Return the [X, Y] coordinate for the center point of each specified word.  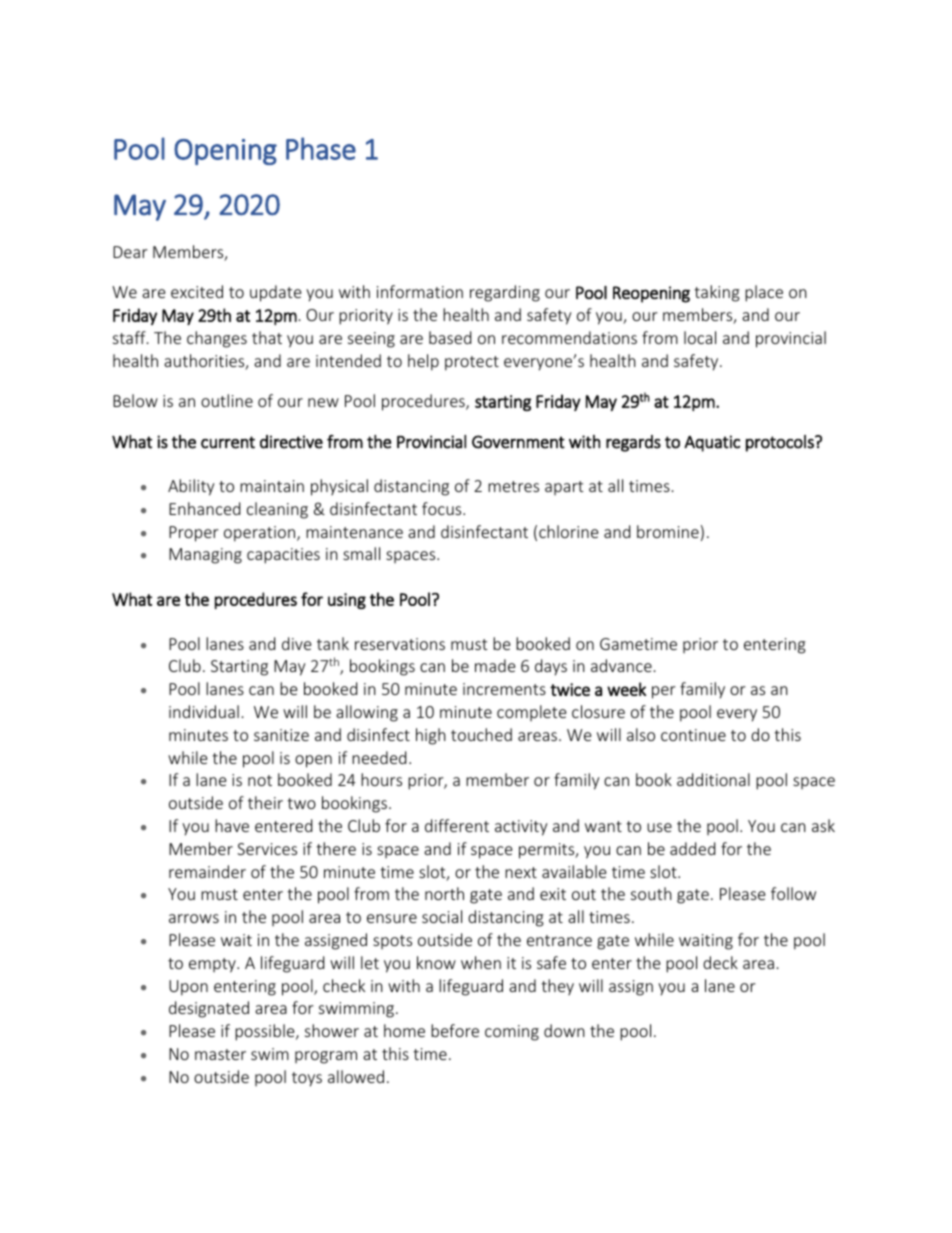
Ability [191, 487]
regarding [505, 293]
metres [513, 486]
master [220, 1054]
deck [720, 962]
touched [481, 734]
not [260, 780]
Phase [321, 148]
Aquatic [712, 443]
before [455, 1030]
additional [713, 779]
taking [717, 293]
